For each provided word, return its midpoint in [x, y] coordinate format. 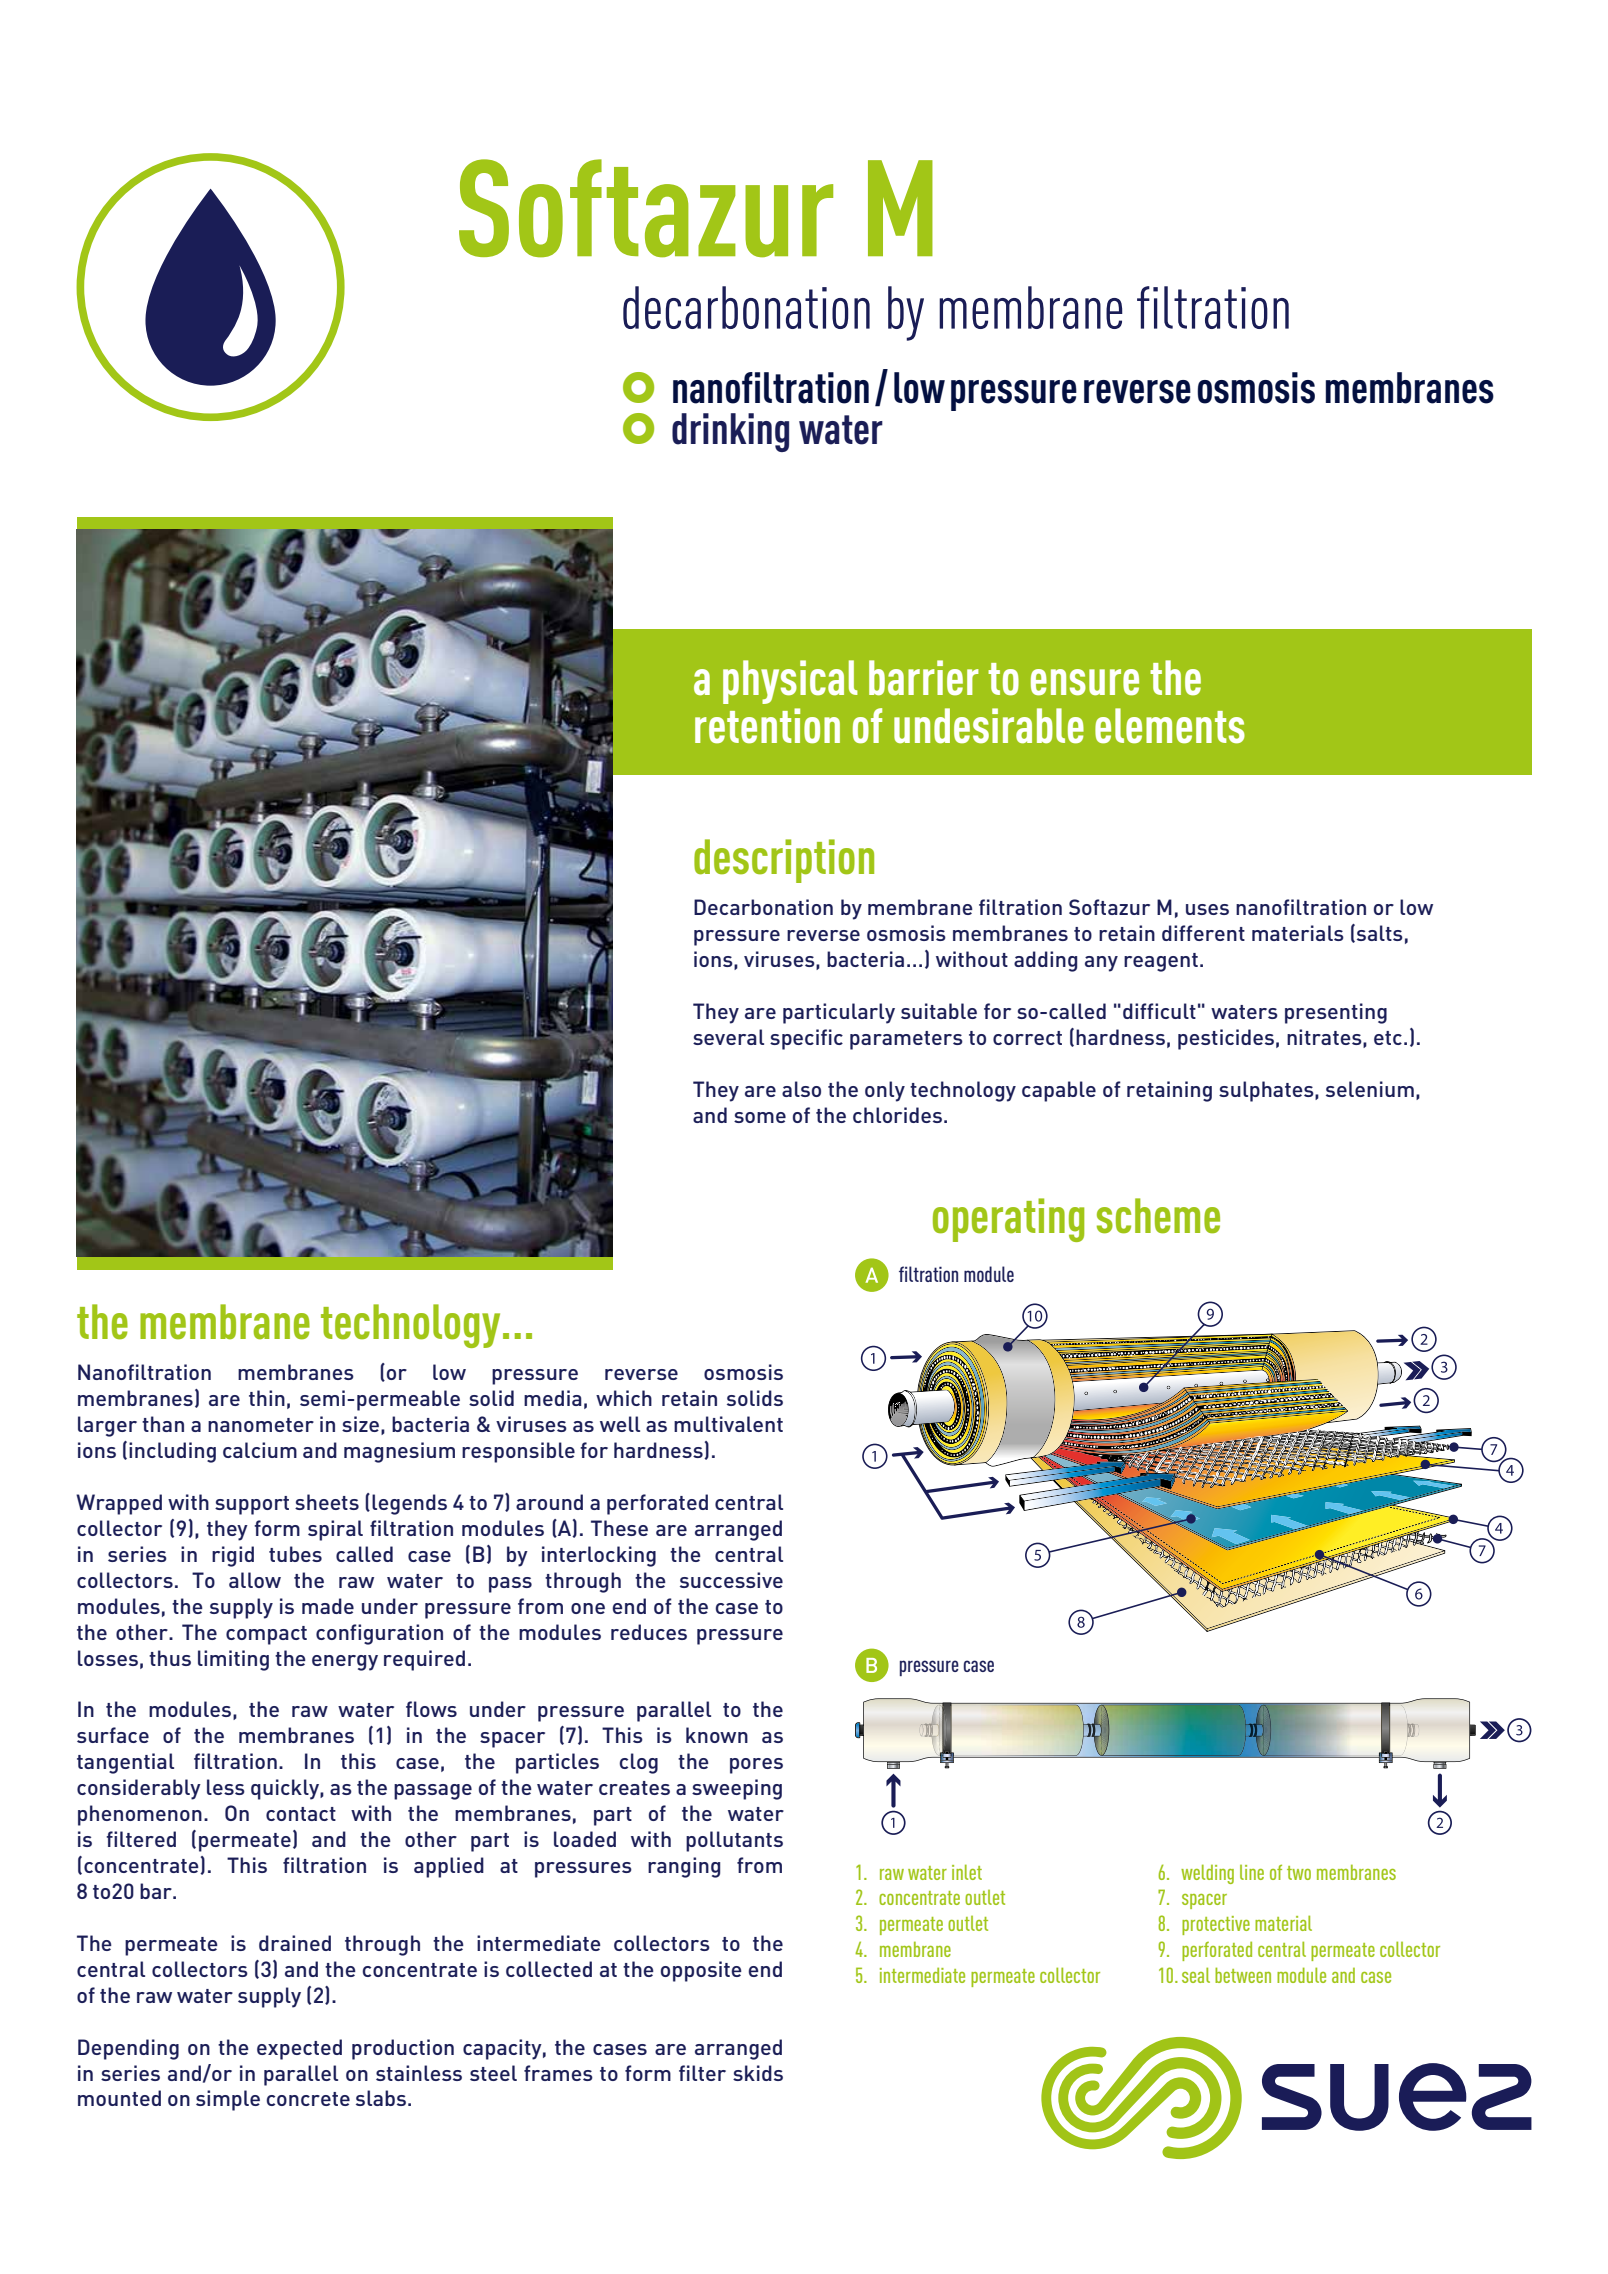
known [717, 1735]
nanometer [261, 1425]
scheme [1158, 1216]
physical [790, 682]
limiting [233, 1660]
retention [767, 726]
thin [267, 1398]
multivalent [728, 1424]
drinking [730, 432]
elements [1170, 726]
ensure [1085, 682]
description [784, 861]
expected [299, 2049]
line [1252, 1872]
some [760, 1117]
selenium [1370, 1089]
